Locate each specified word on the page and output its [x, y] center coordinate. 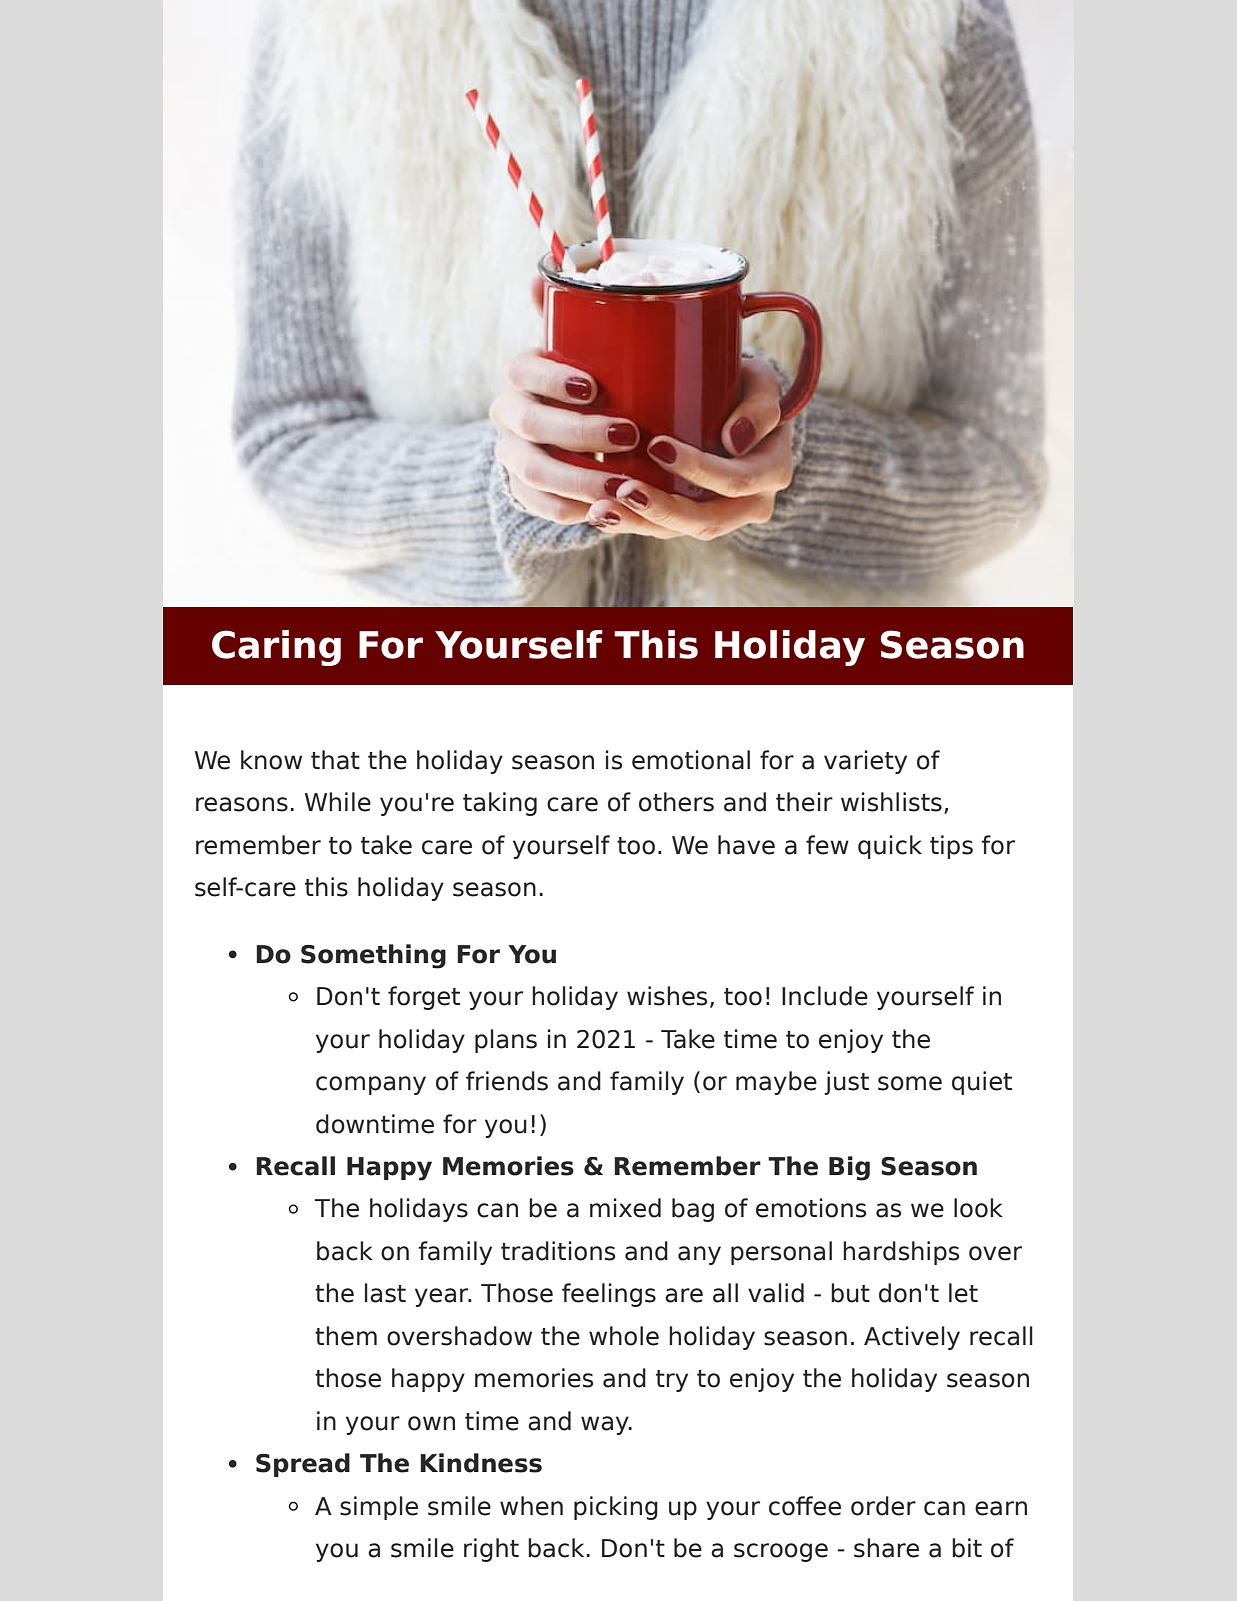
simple [379, 1508]
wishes [667, 996]
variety [865, 762]
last [385, 1293]
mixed [625, 1208]
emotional [691, 760]
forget [424, 998]
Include [825, 996]
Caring [276, 648]
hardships [901, 1253]
